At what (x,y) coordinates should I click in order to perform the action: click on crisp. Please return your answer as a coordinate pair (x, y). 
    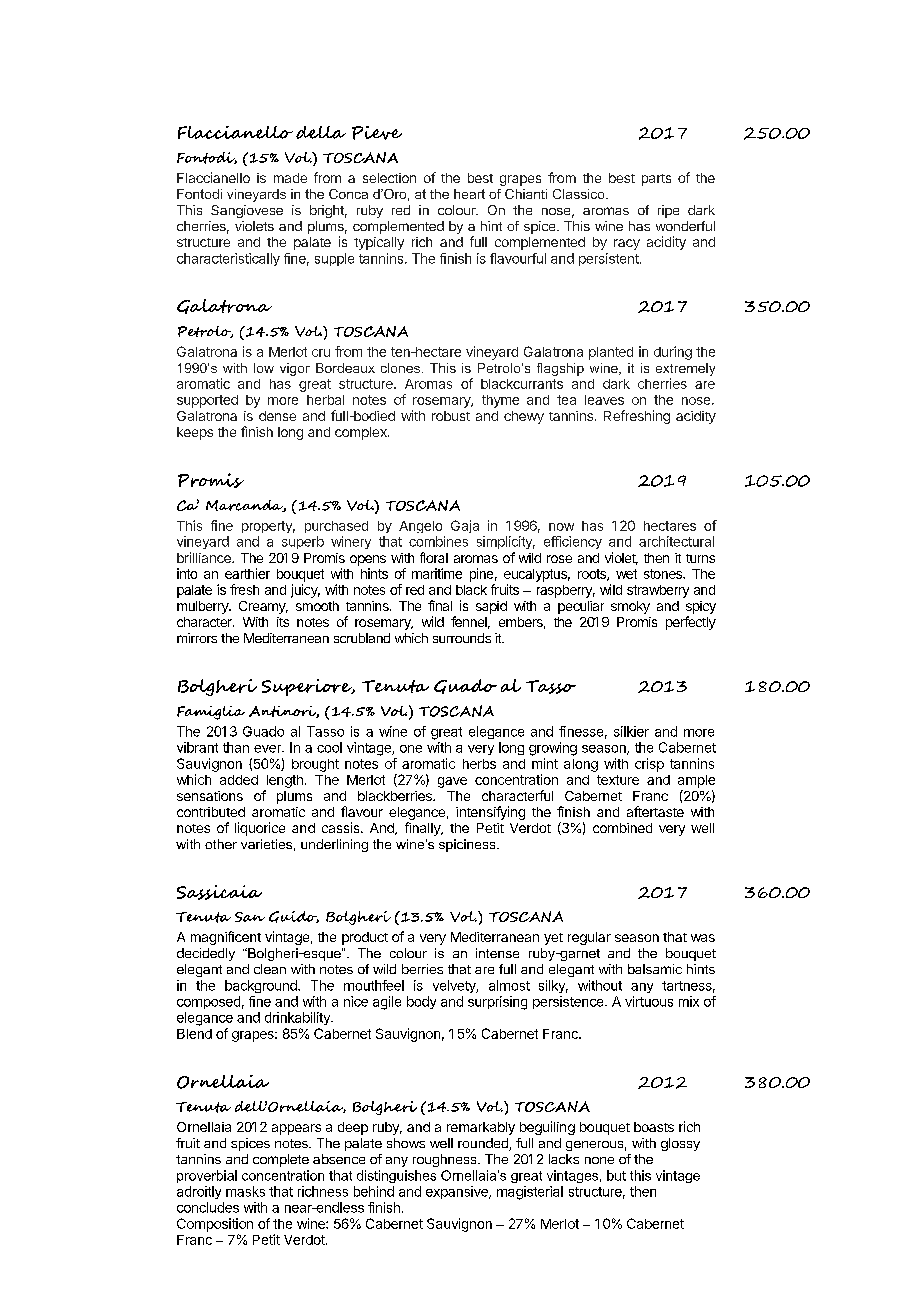
    Looking at the image, I should click on (649, 765).
